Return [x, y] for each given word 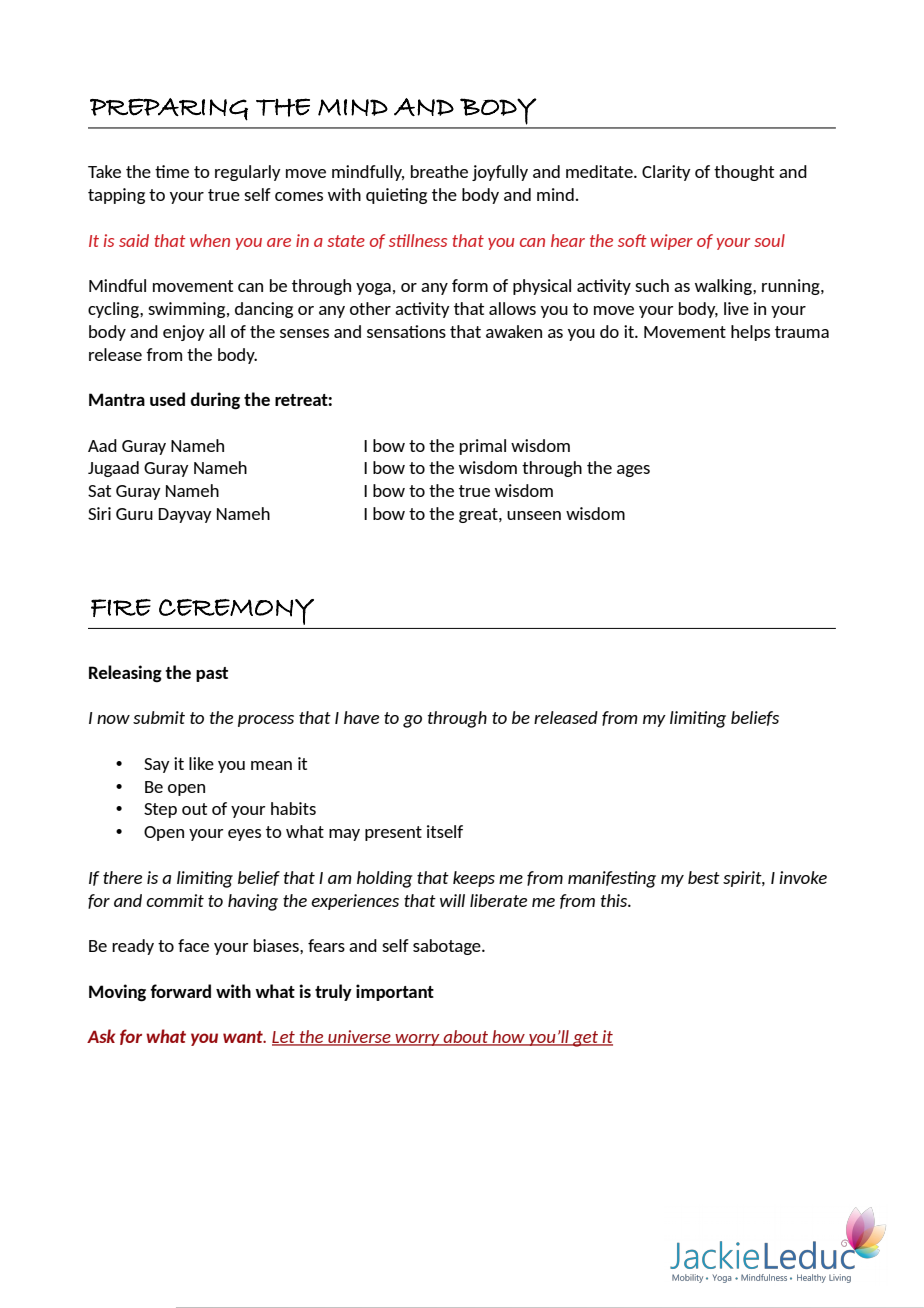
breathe [439, 171]
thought [744, 173]
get [586, 1039]
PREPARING [169, 109]
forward [180, 991]
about [465, 1038]
